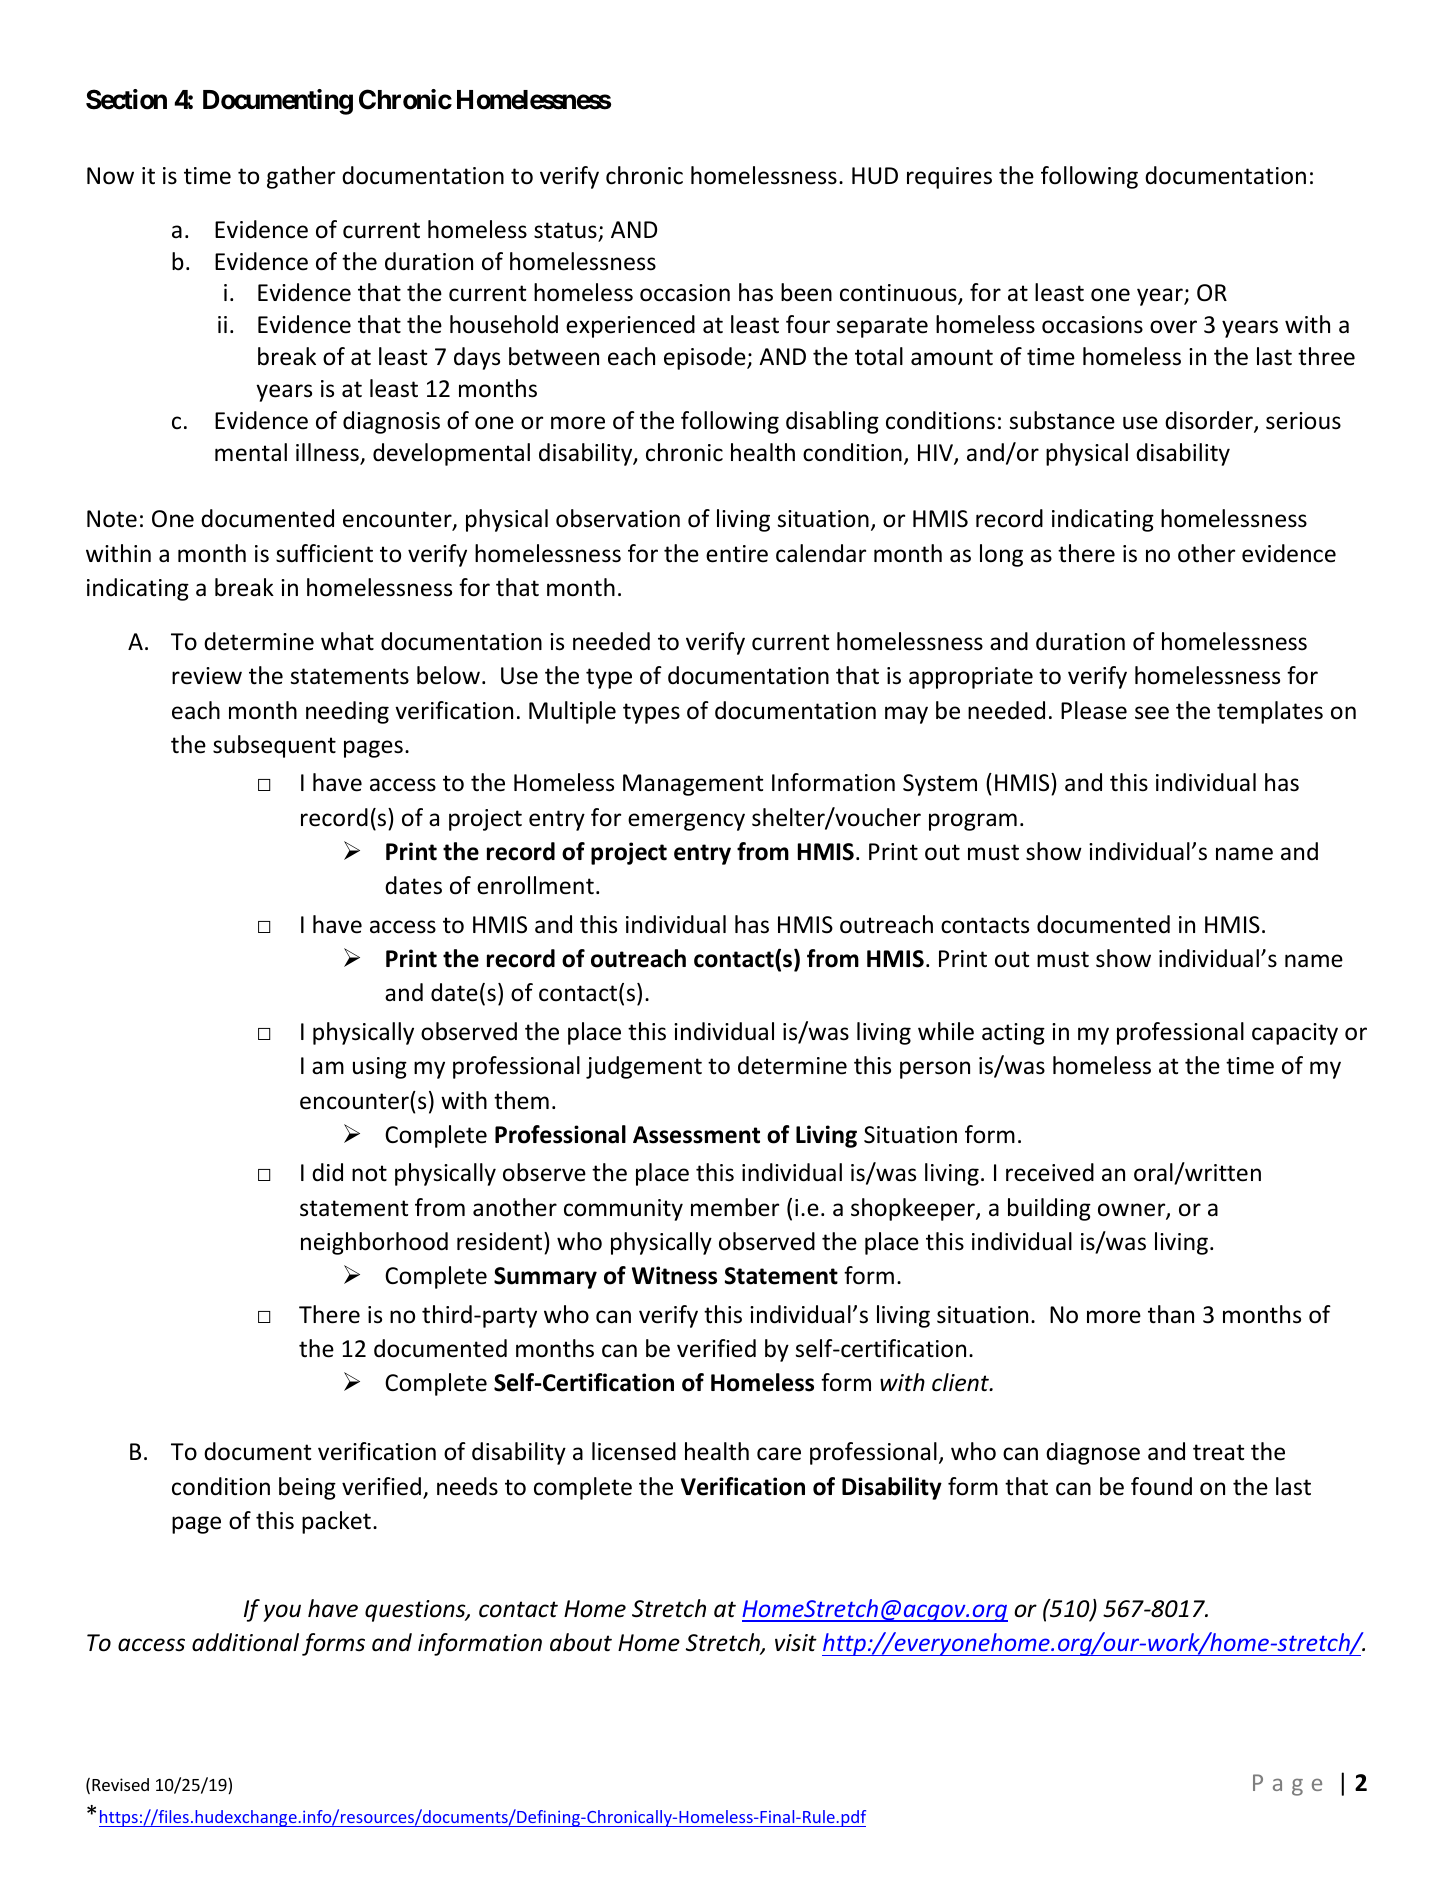 Image resolution: width=1453 pixels, height=1880 pixels. I want to click on visit, so click(796, 1643).
